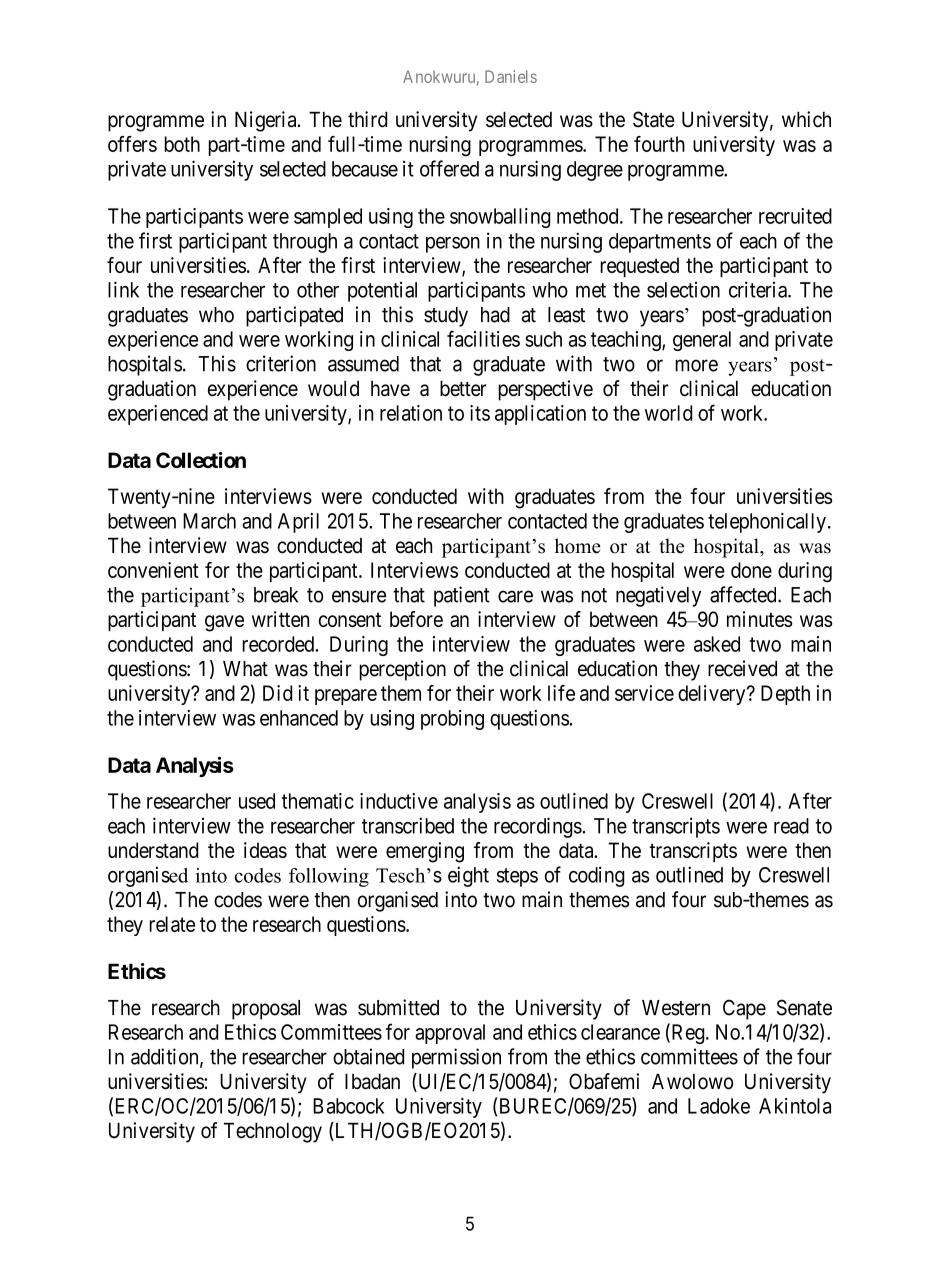  What do you see at coordinates (511, 76) in the screenshot?
I see `Daniels` at bounding box center [511, 76].
